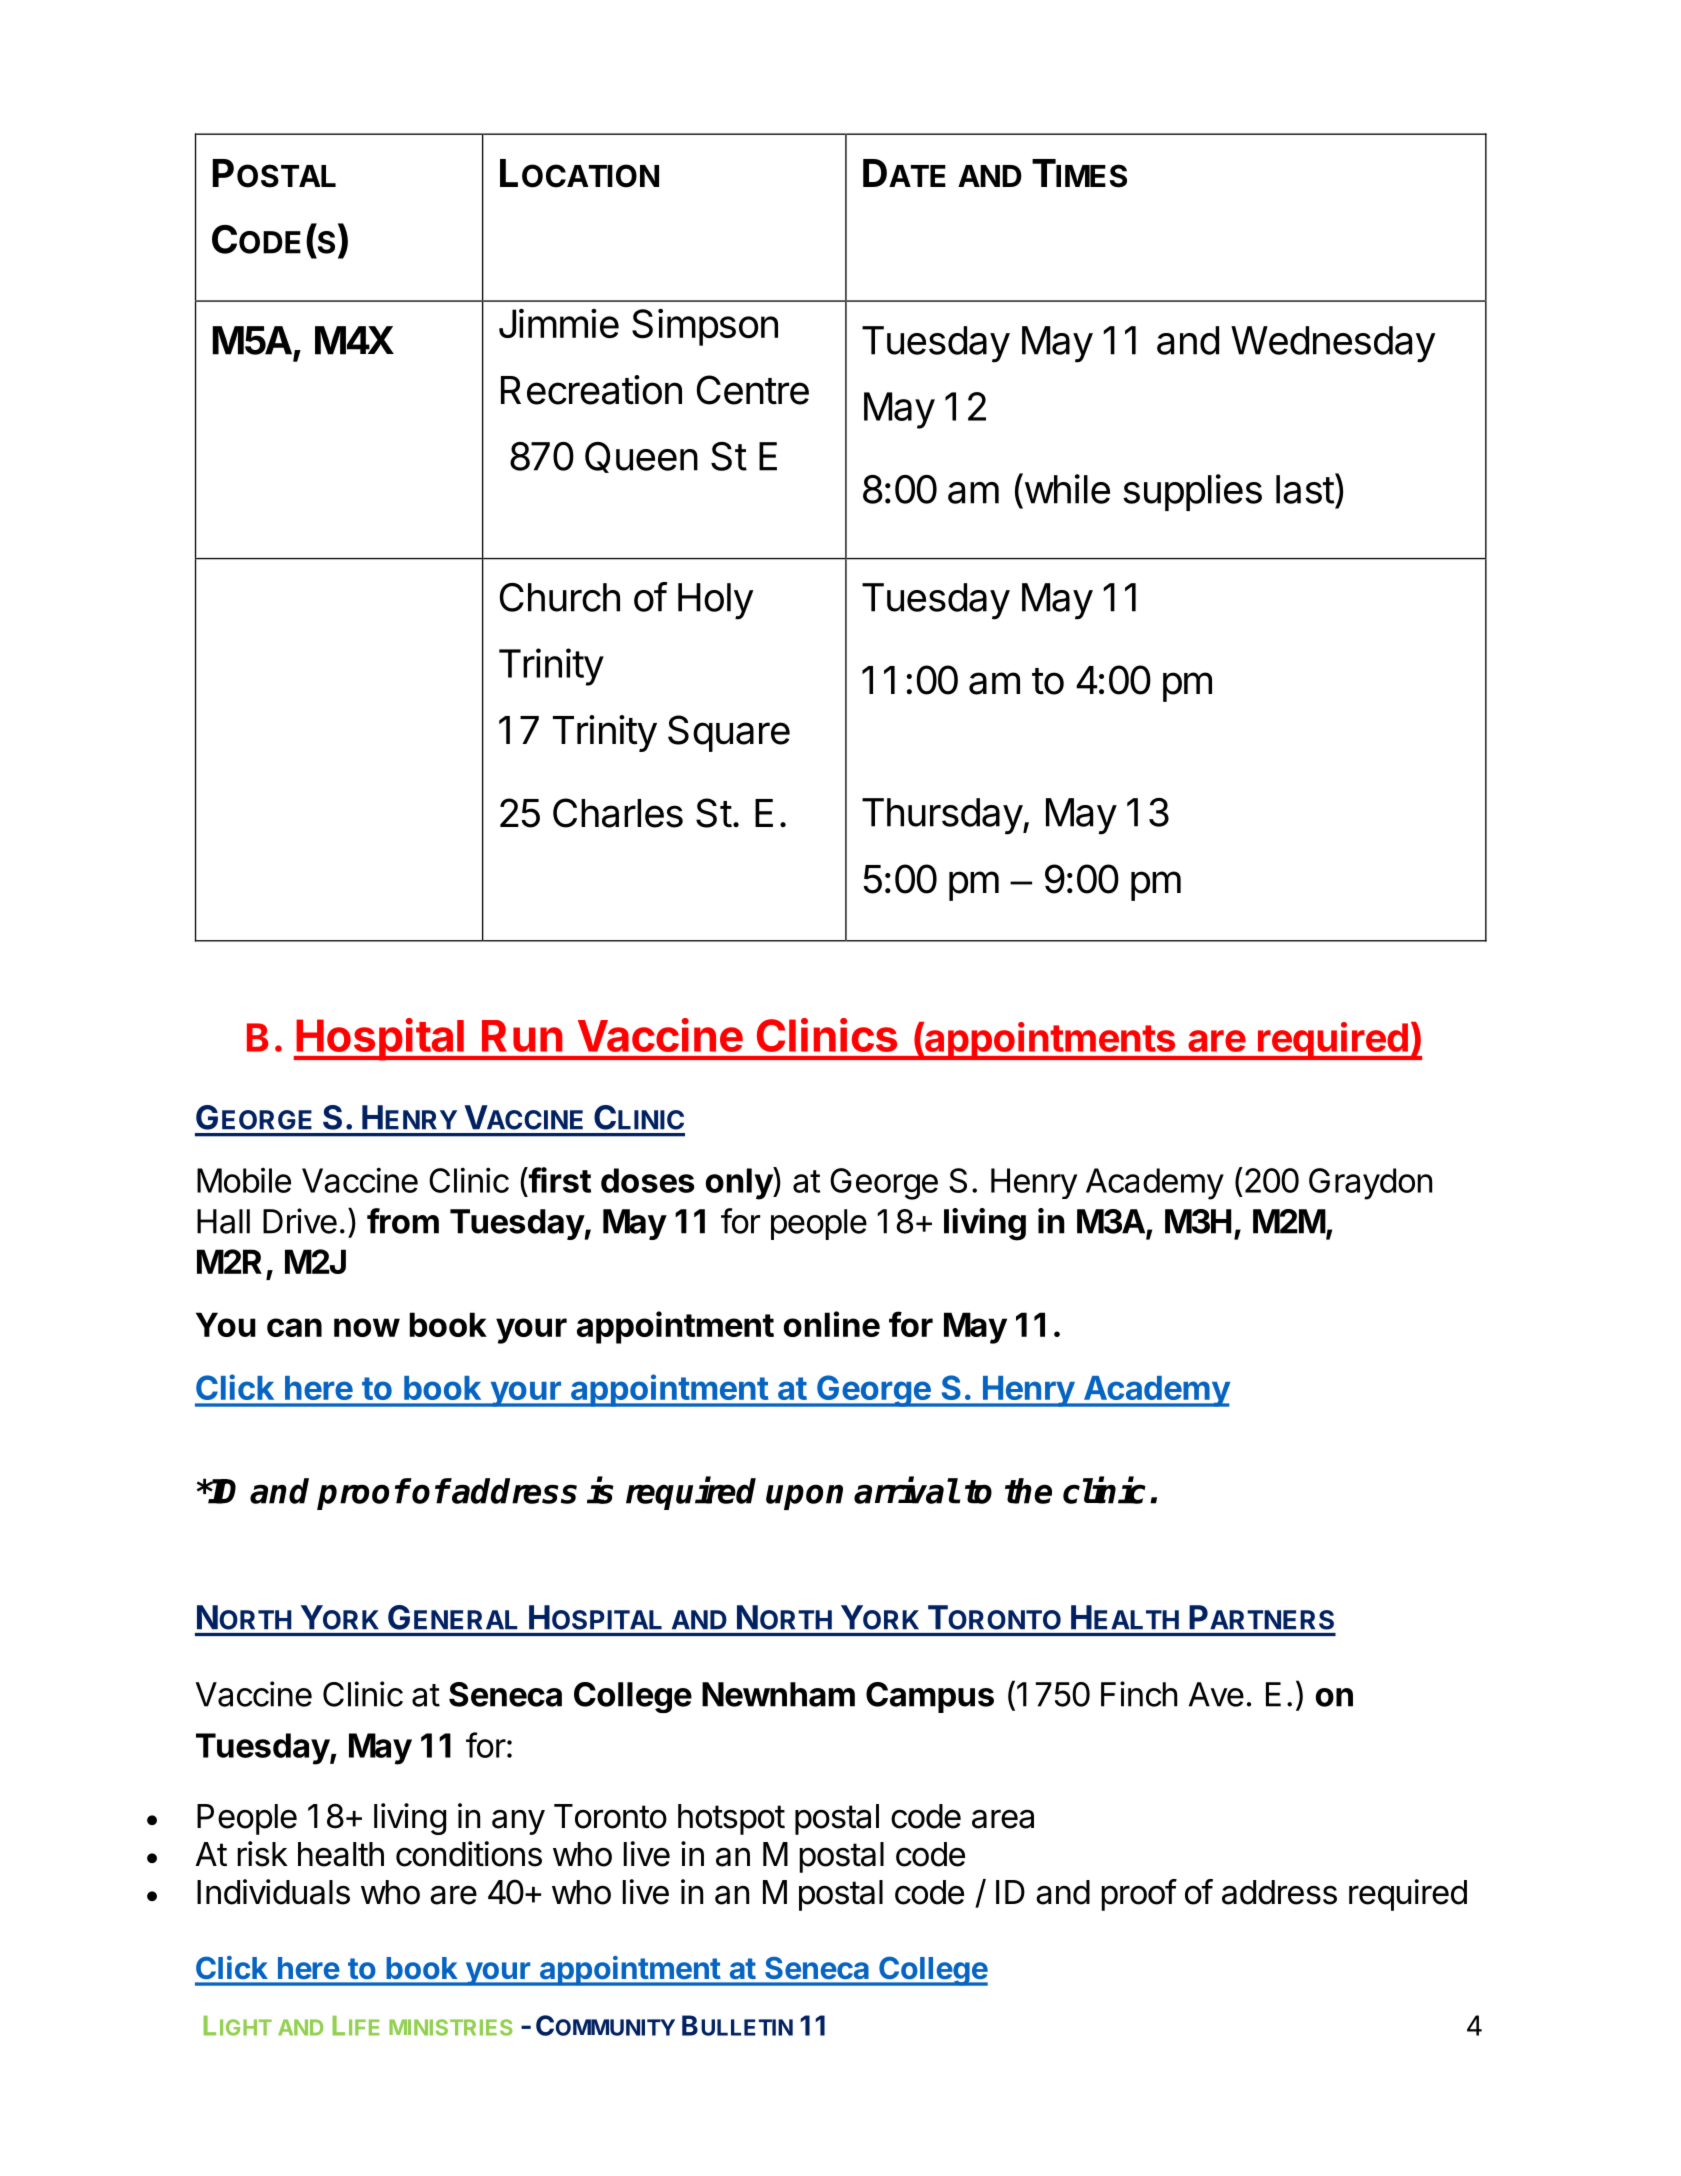 This screenshot has height=2176, width=1681. What do you see at coordinates (403, 1221) in the screenshot?
I see `from` at bounding box center [403, 1221].
